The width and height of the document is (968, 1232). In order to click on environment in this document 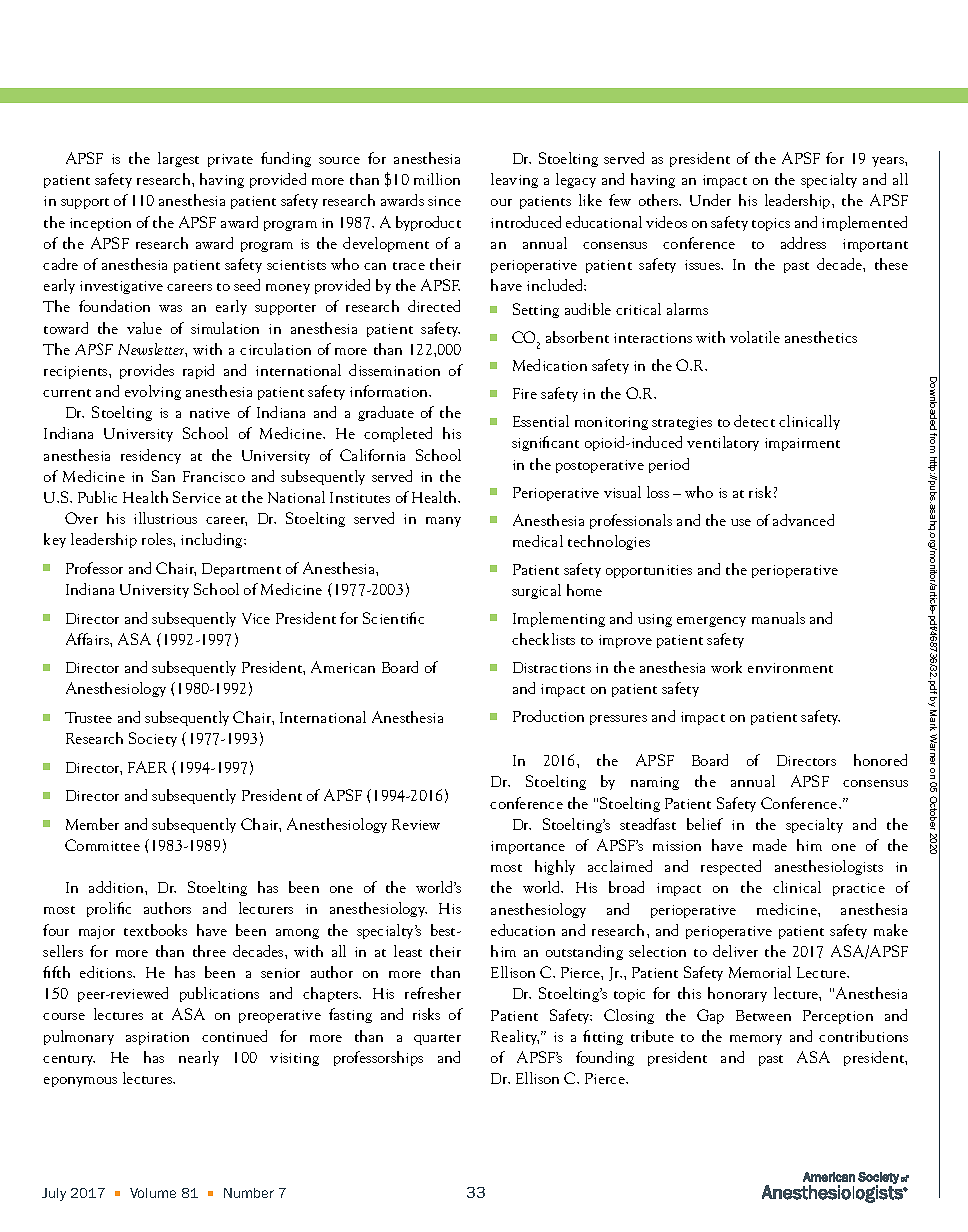, I will do `click(790, 668)`.
